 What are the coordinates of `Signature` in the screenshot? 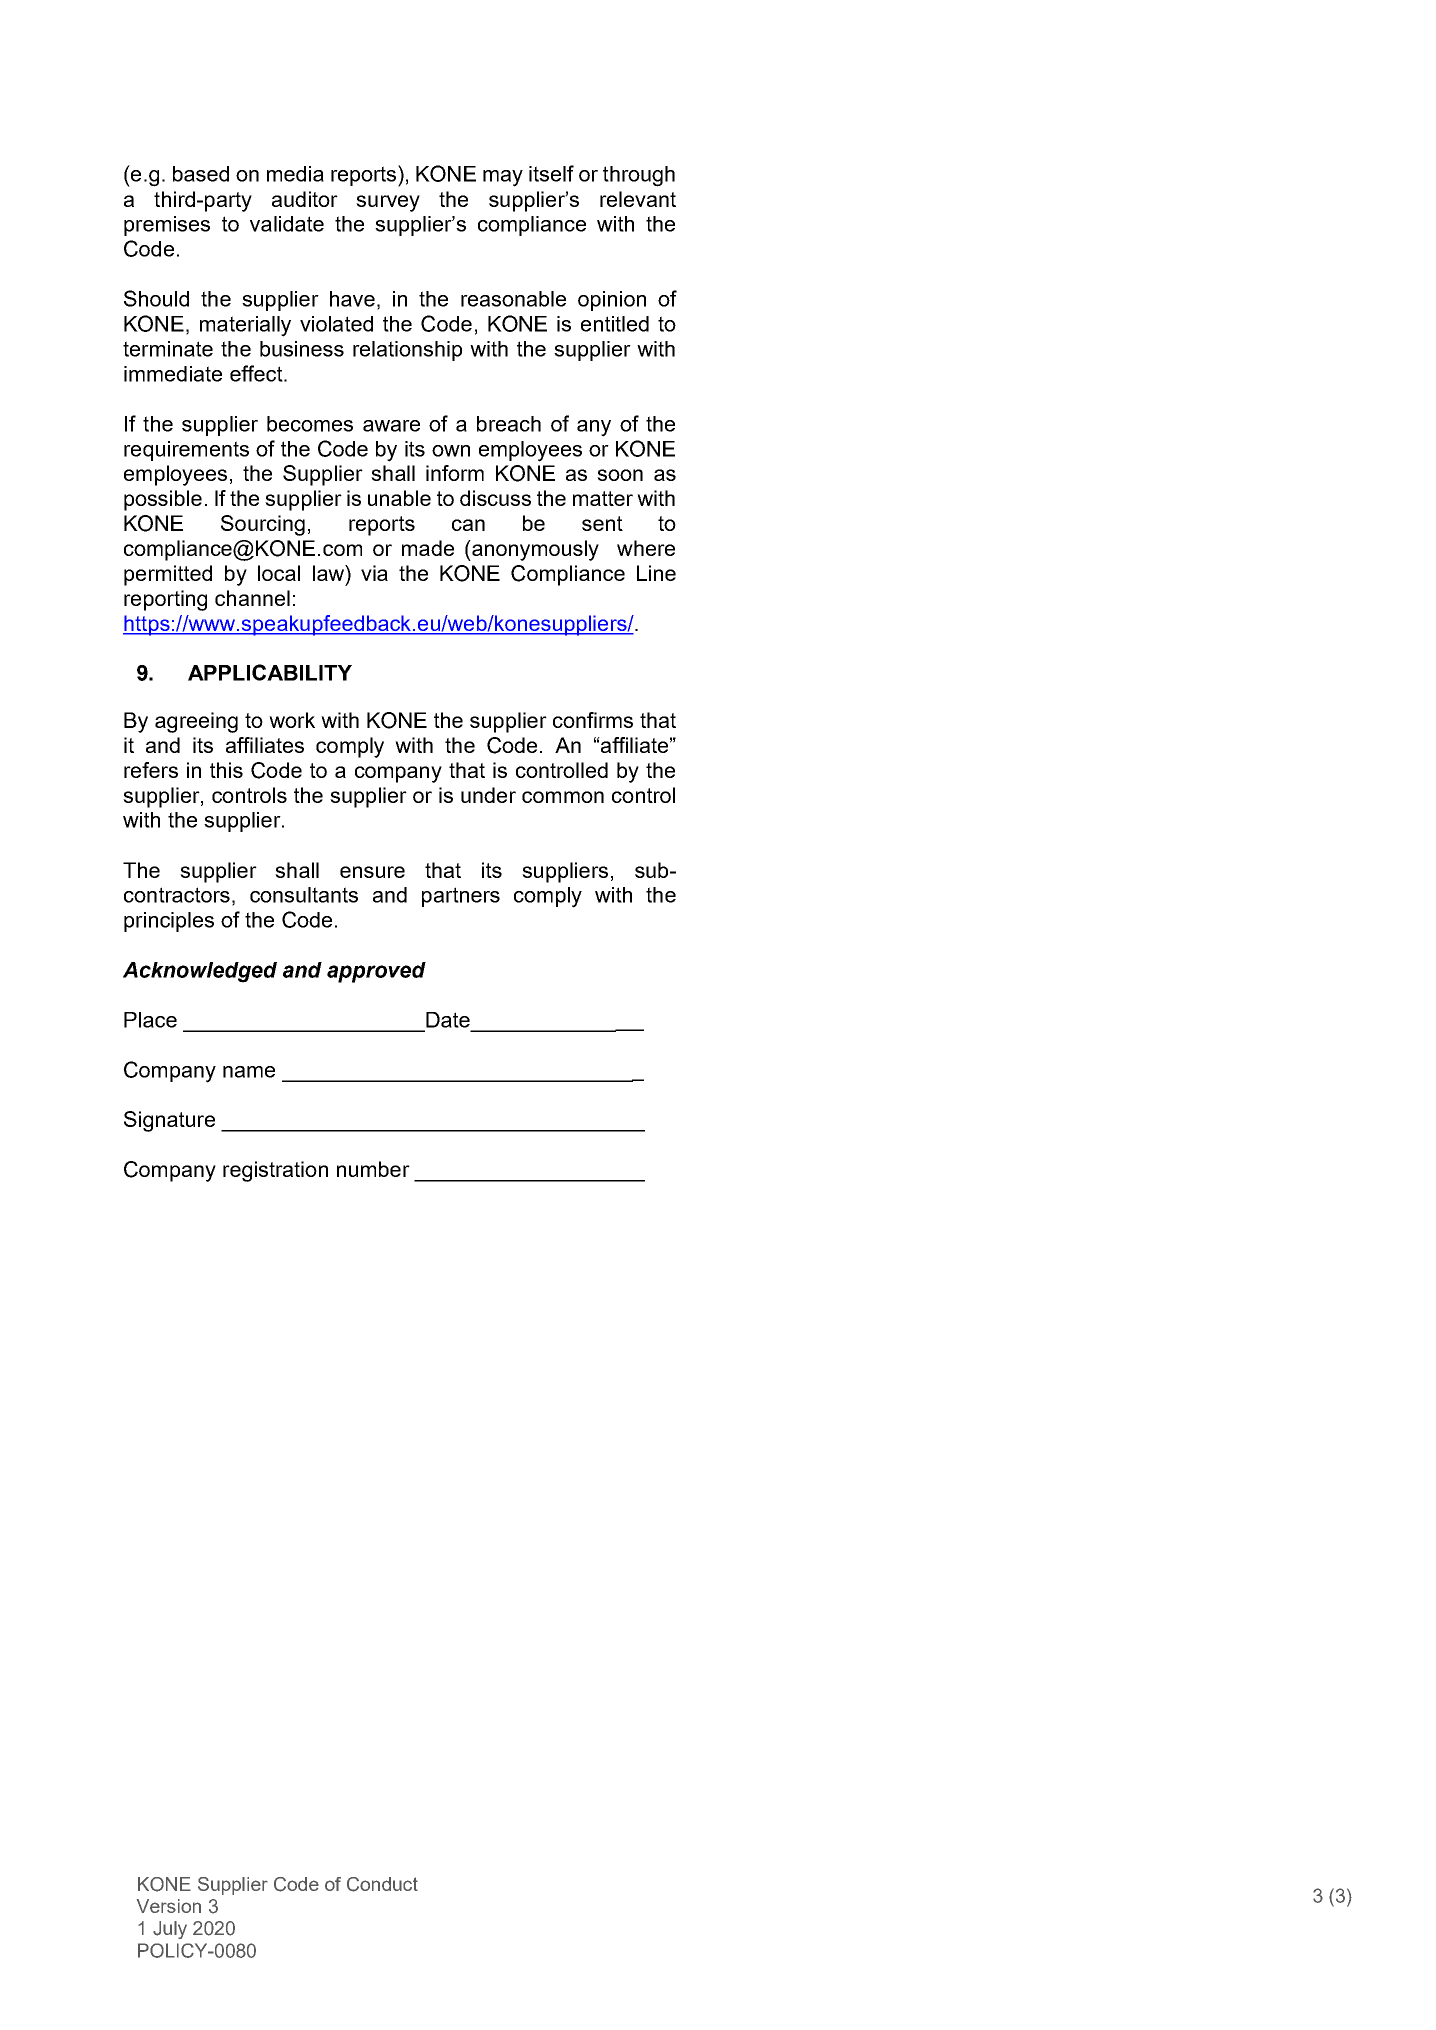 It's located at (169, 1121).
